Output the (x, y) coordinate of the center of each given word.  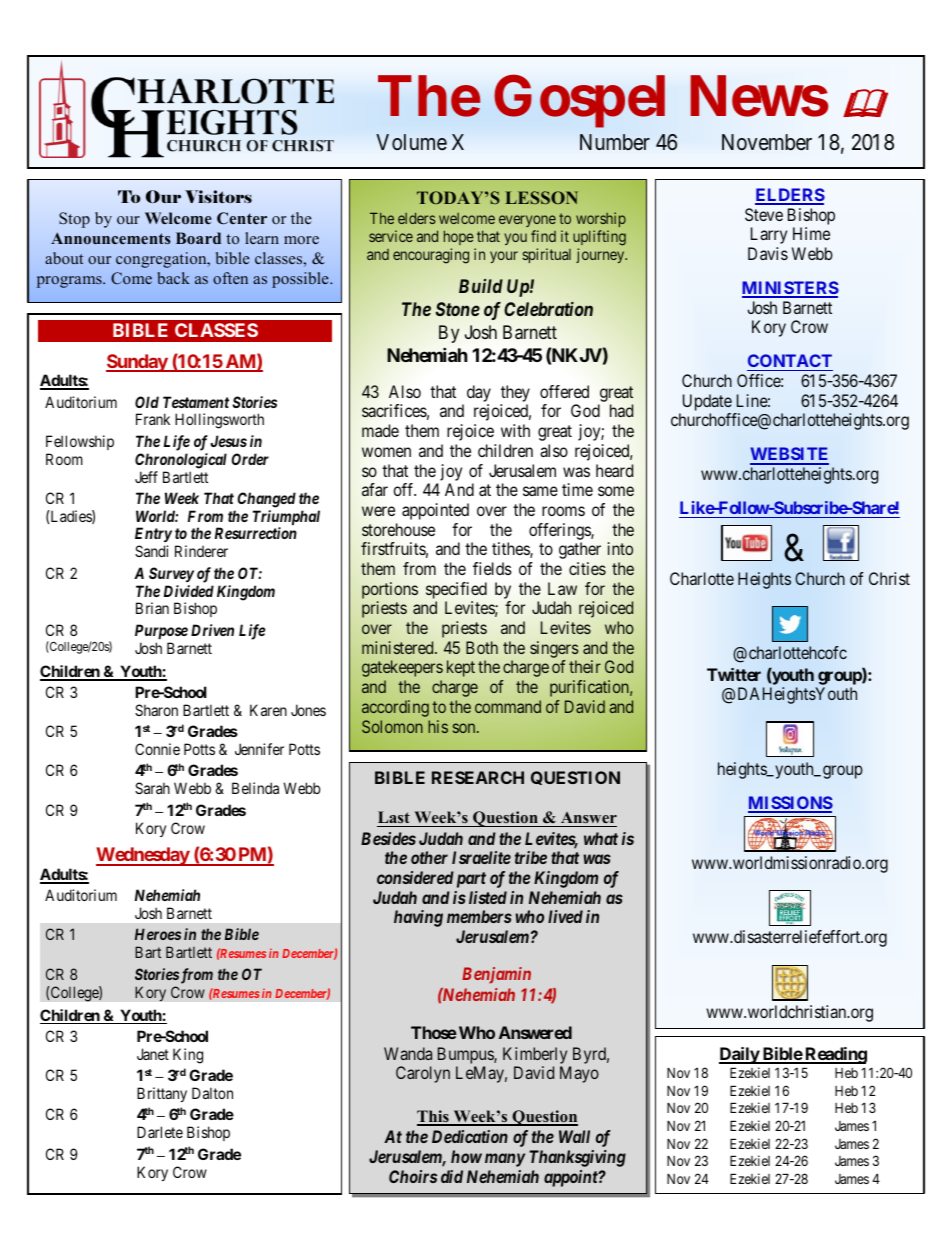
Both (482, 647)
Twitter (734, 674)
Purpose (161, 631)
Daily (740, 1055)
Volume (411, 142)
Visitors (218, 196)
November (767, 142)
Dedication (470, 1136)
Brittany (162, 1094)
